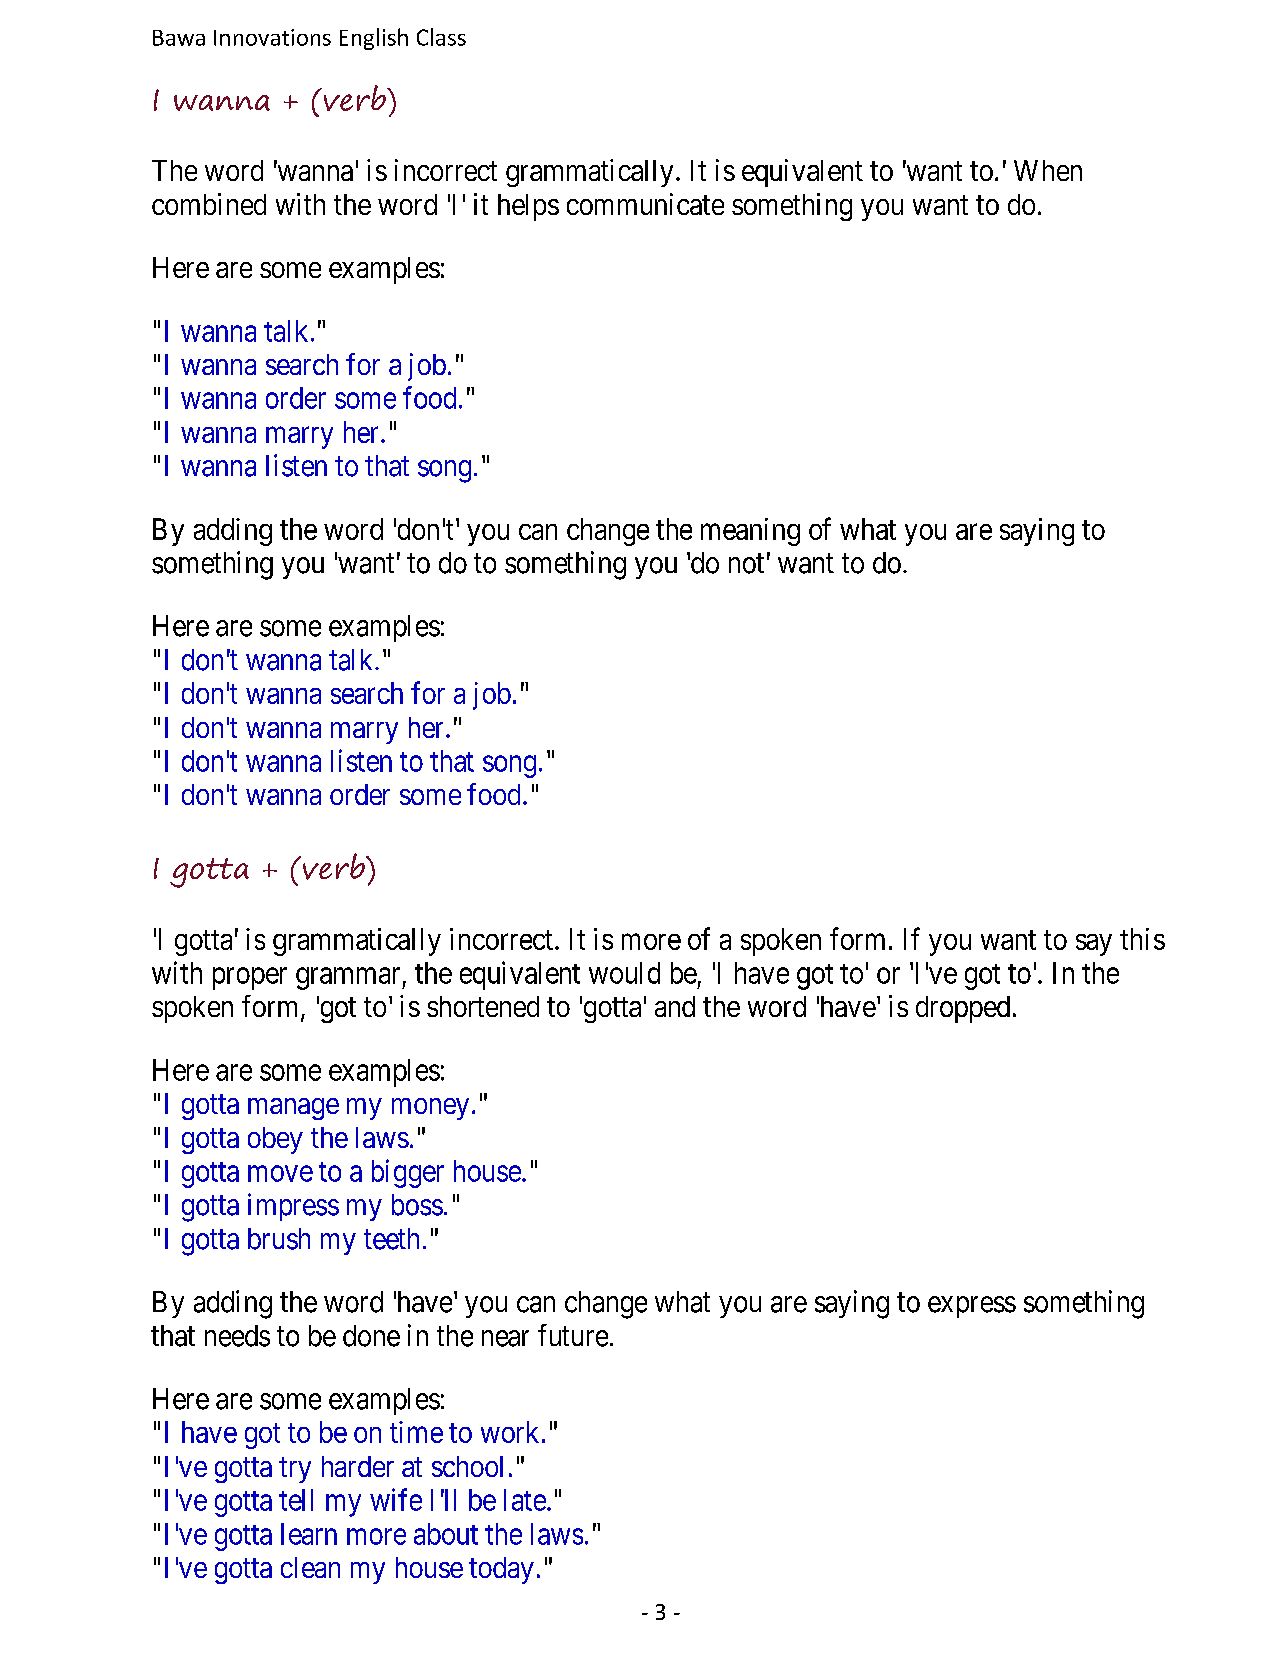 The width and height of the image is (1283, 1661). What do you see at coordinates (280, 1174) in the image?
I see `move` at bounding box center [280, 1174].
